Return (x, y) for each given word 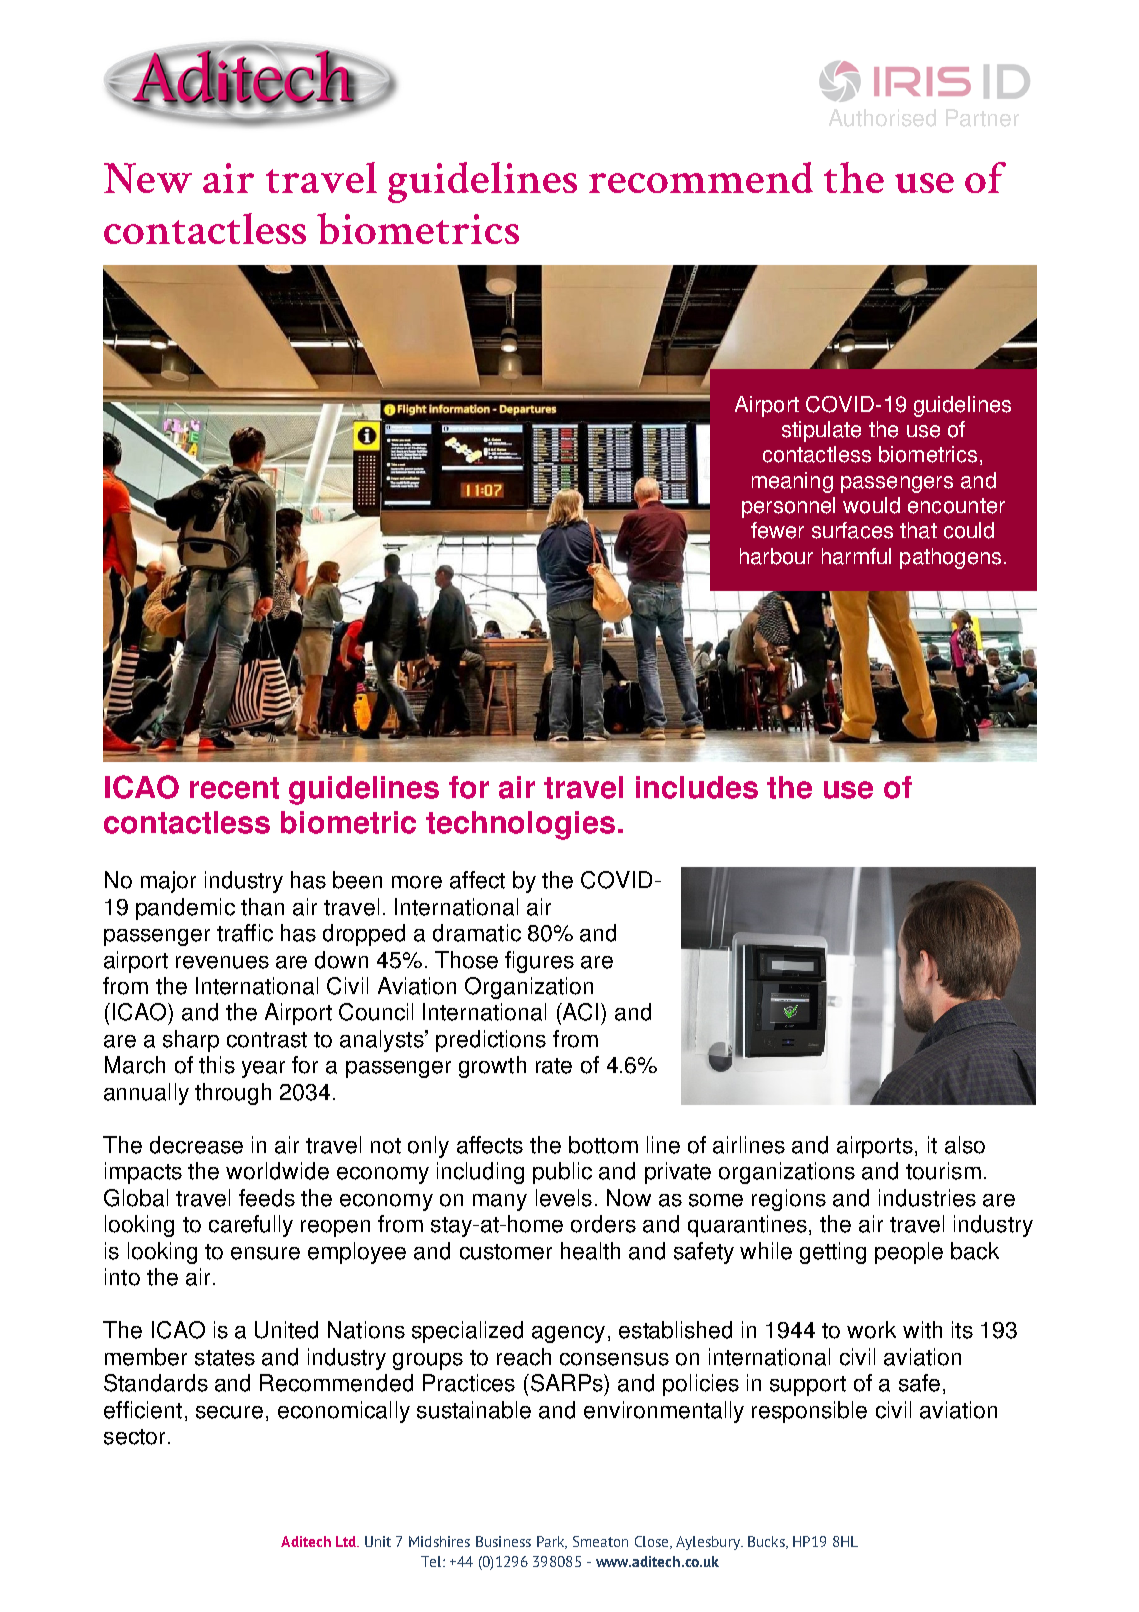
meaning (792, 482)
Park (552, 1542)
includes (697, 787)
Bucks (767, 1542)
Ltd (347, 1541)
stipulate (821, 431)
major (168, 882)
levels (564, 1198)
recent (234, 788)
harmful (856, 556)
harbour (776, 556)
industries (927, 1198)
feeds (267, 1198)
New (148, 178)
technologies (520, 825)
